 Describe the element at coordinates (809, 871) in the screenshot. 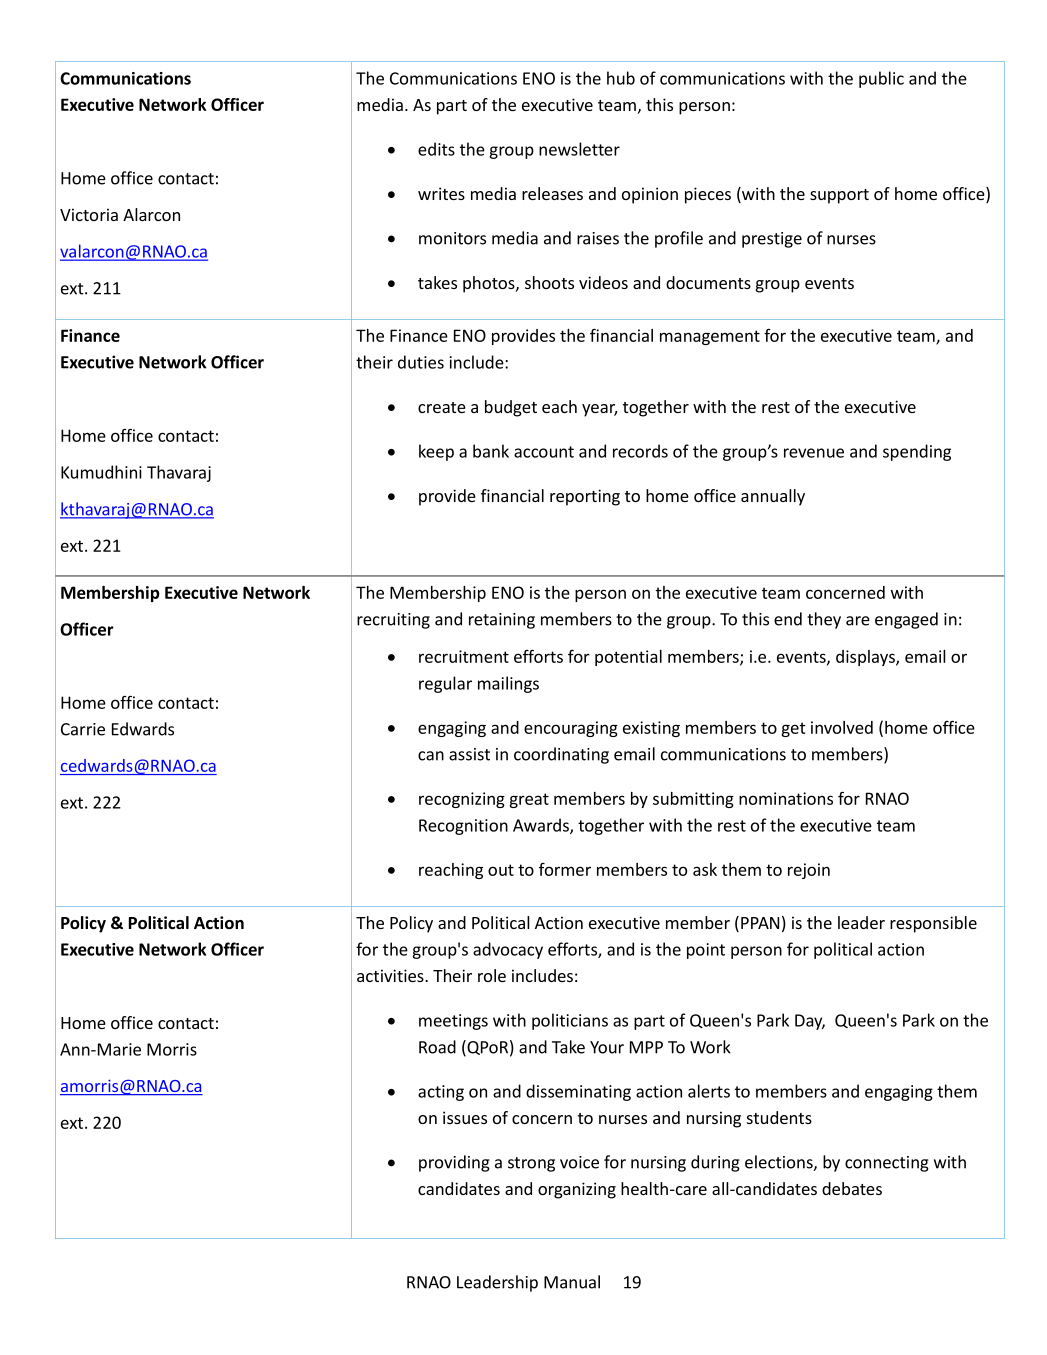

I see `rejoin` at that location.
